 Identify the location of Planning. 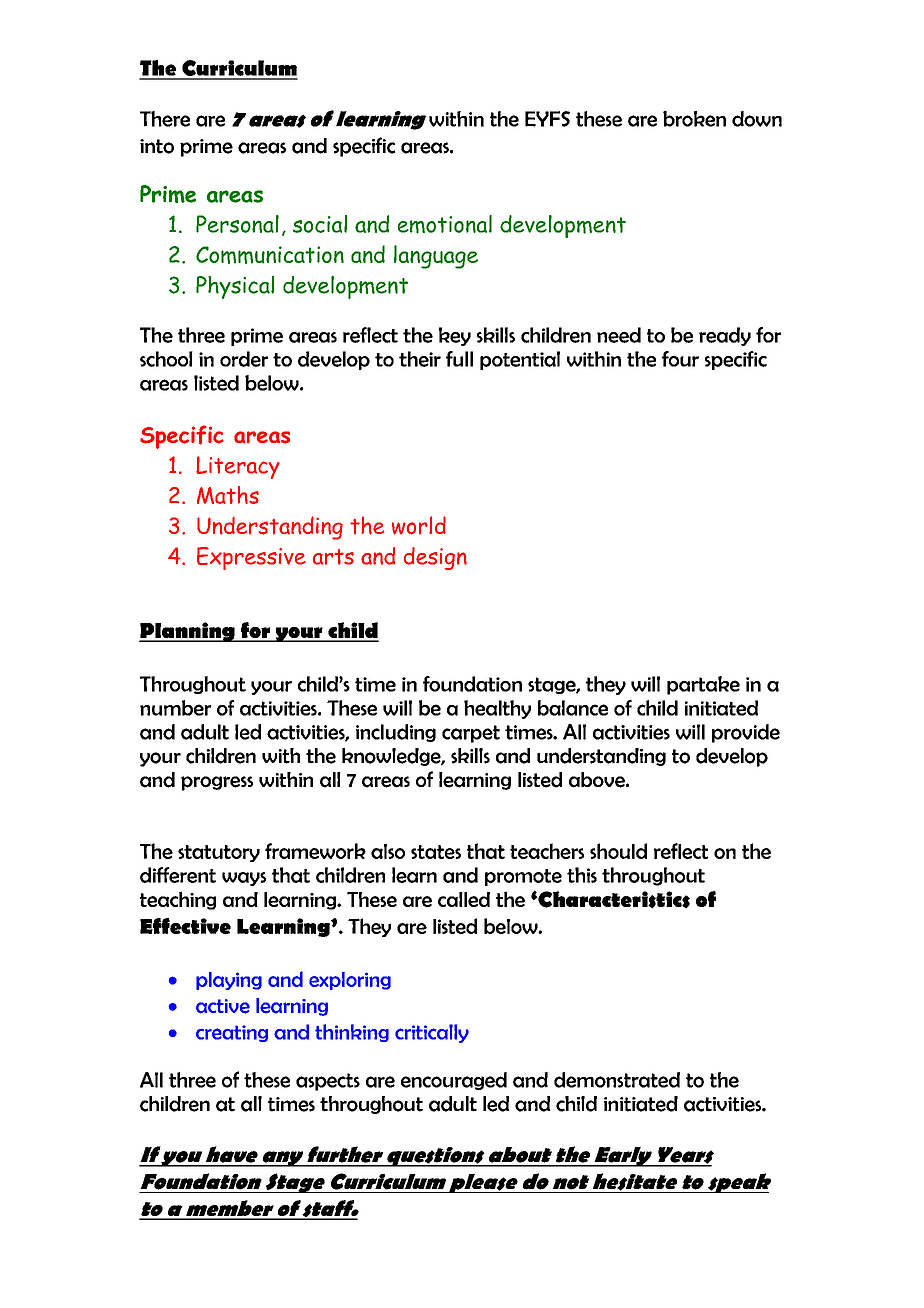
(188, 632).
